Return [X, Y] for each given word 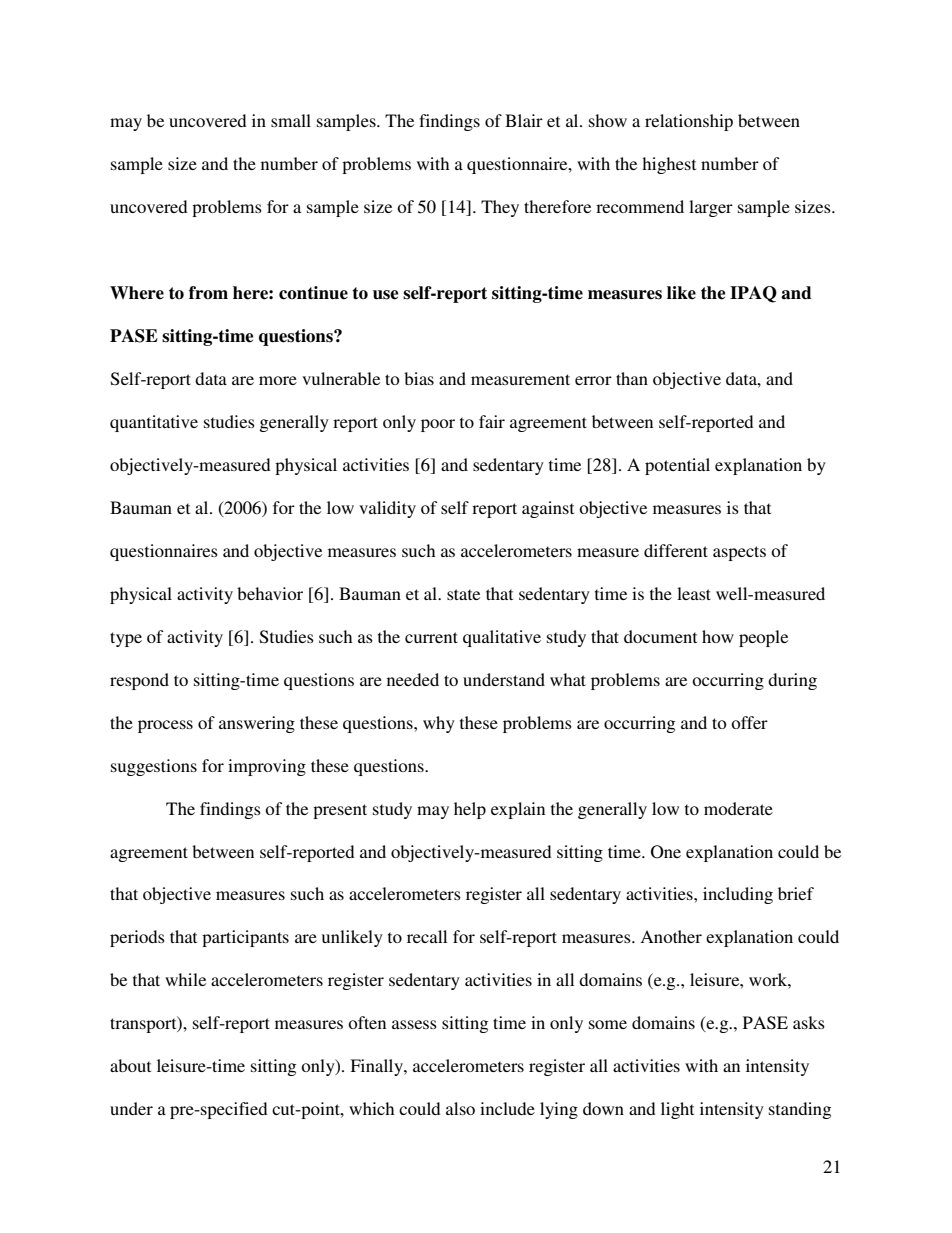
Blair [524, 120]
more [278, 380]
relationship [689, 122]
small [291, 120]
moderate [738, 808]
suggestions [154, 767]
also [460, 1108]
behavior [270, 593]
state [463, 594]
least [694, 593]
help [470, 810]
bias [419, 378]
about [130, 1065]
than [632, 378]
